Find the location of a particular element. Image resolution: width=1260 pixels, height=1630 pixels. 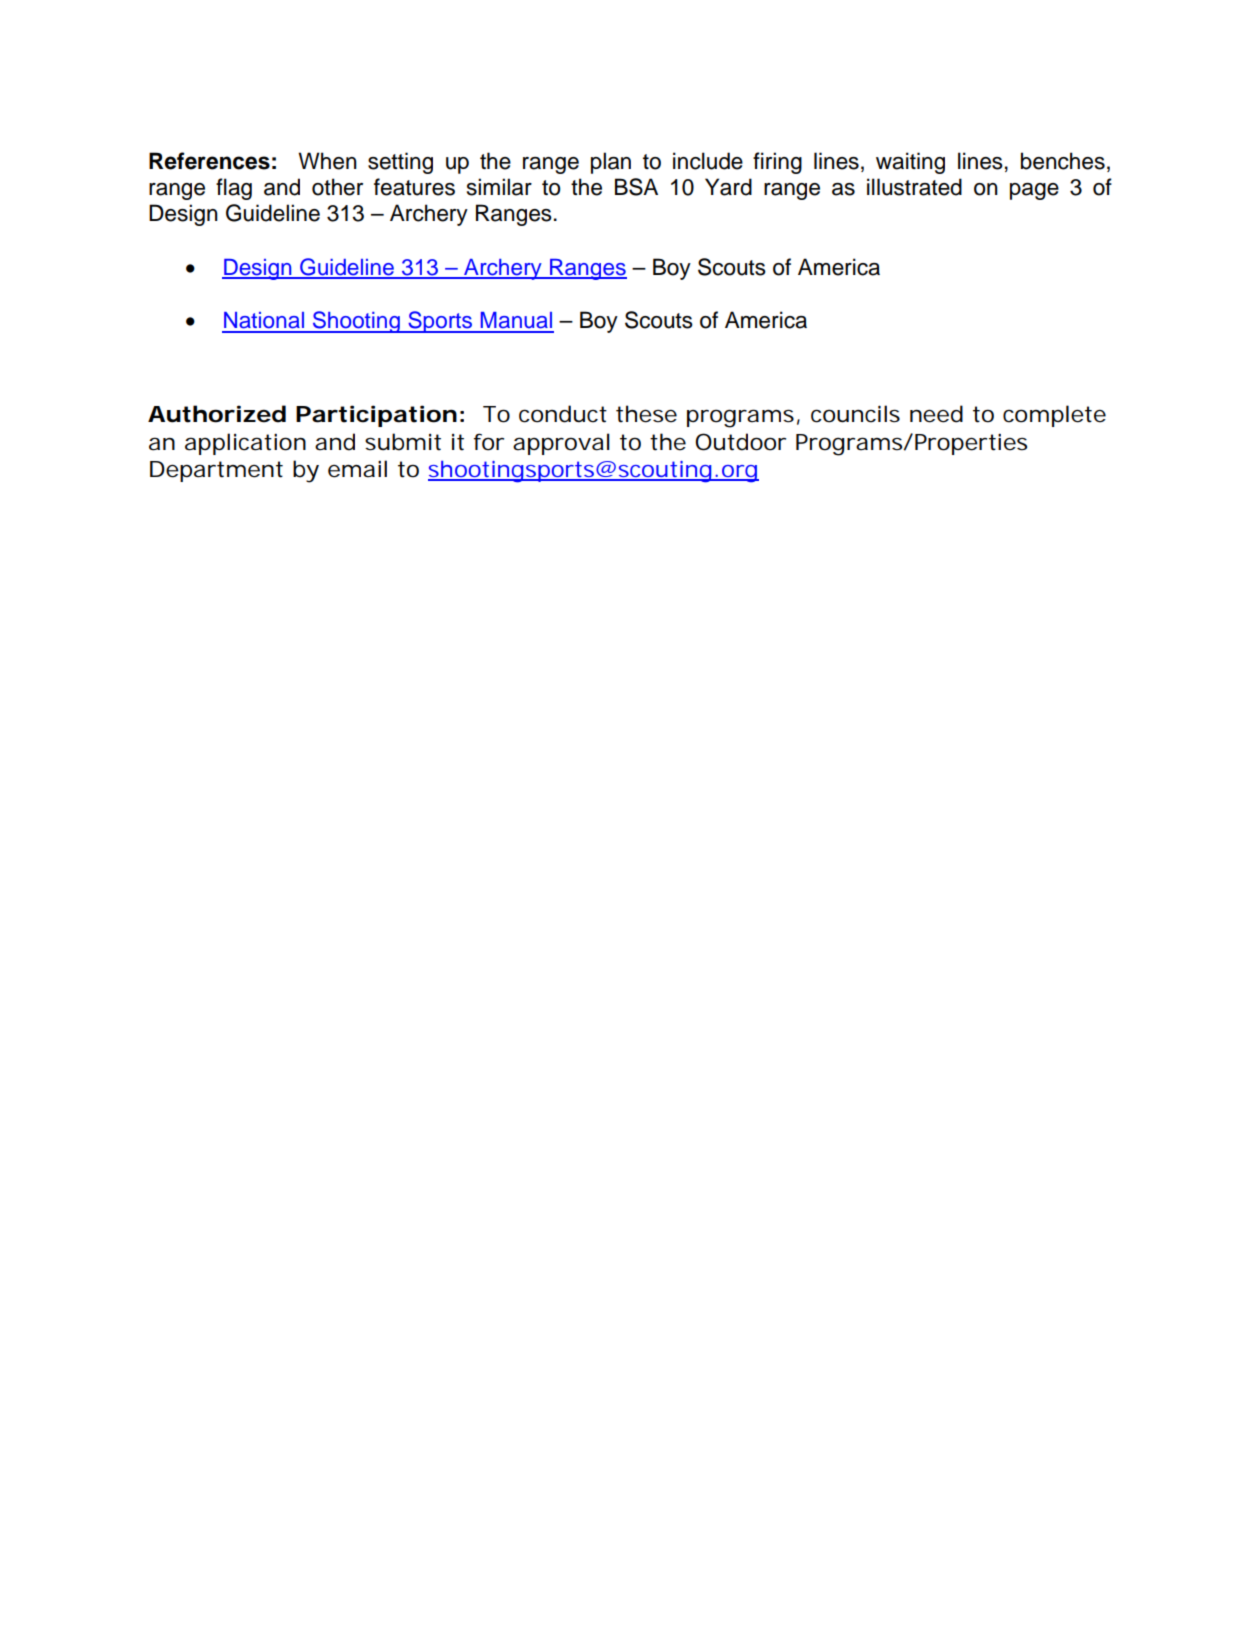

email is located at coordinates (357, 469).
